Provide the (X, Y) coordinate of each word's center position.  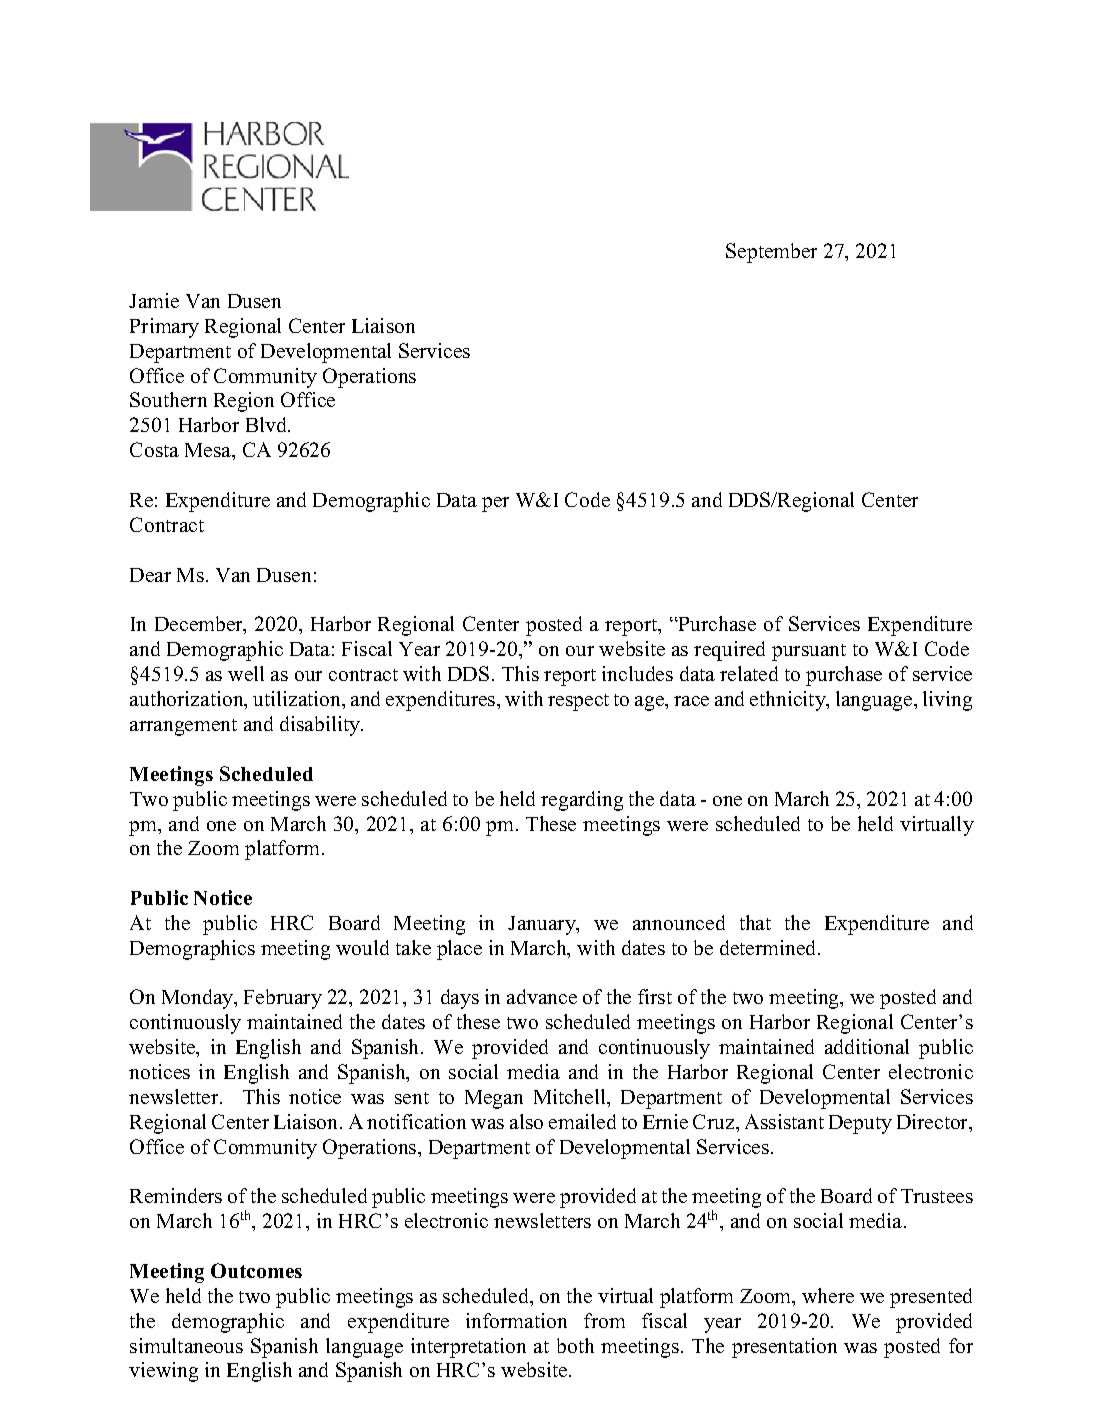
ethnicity (789, 701)
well (246, 673)
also (526, 1121)
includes (637, 673)
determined (769, 947)
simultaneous (186, 1345)
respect (578, 702)
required (729, 651)
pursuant (809, 652)
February (283, 999)
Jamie (154, 300)
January (543, 925)
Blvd (268, 424)
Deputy (860, 1124)
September (771, 253)
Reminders (176, 1195)
